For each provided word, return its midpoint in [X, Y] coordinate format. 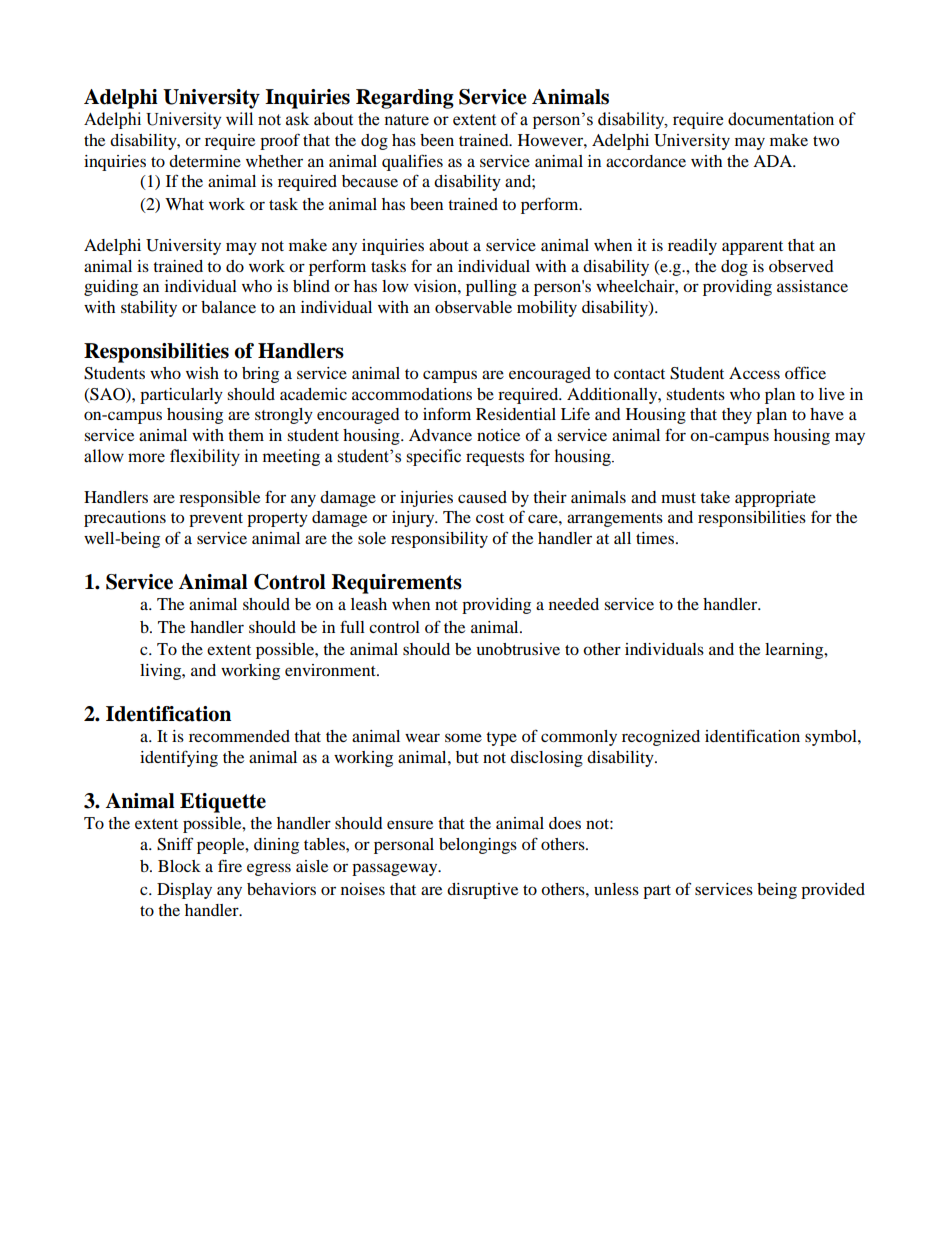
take [715, 497]
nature [406, 120]
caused [482, 497]
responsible [219, 499]
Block [179, 866]
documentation [781, 119]
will [239, 118]
